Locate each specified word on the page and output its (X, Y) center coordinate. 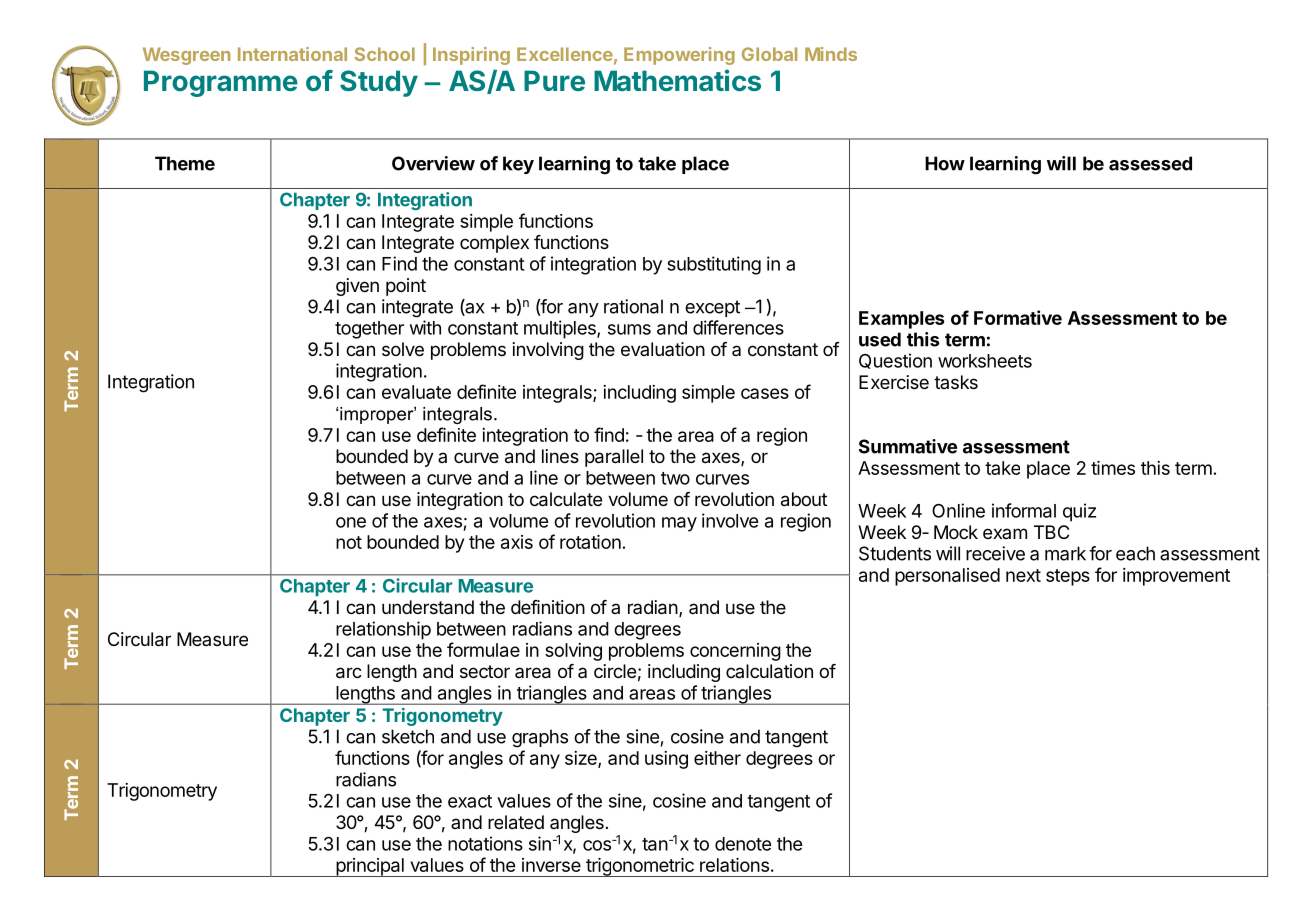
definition (548, 607)
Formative (1018, 317)
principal (370, 867)
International (292, 54)
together (369, 330)
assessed (1150, 163)
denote (743, 844)
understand (428, 607)
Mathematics (677, 80)
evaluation (663, 349)
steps (1068, 577)
